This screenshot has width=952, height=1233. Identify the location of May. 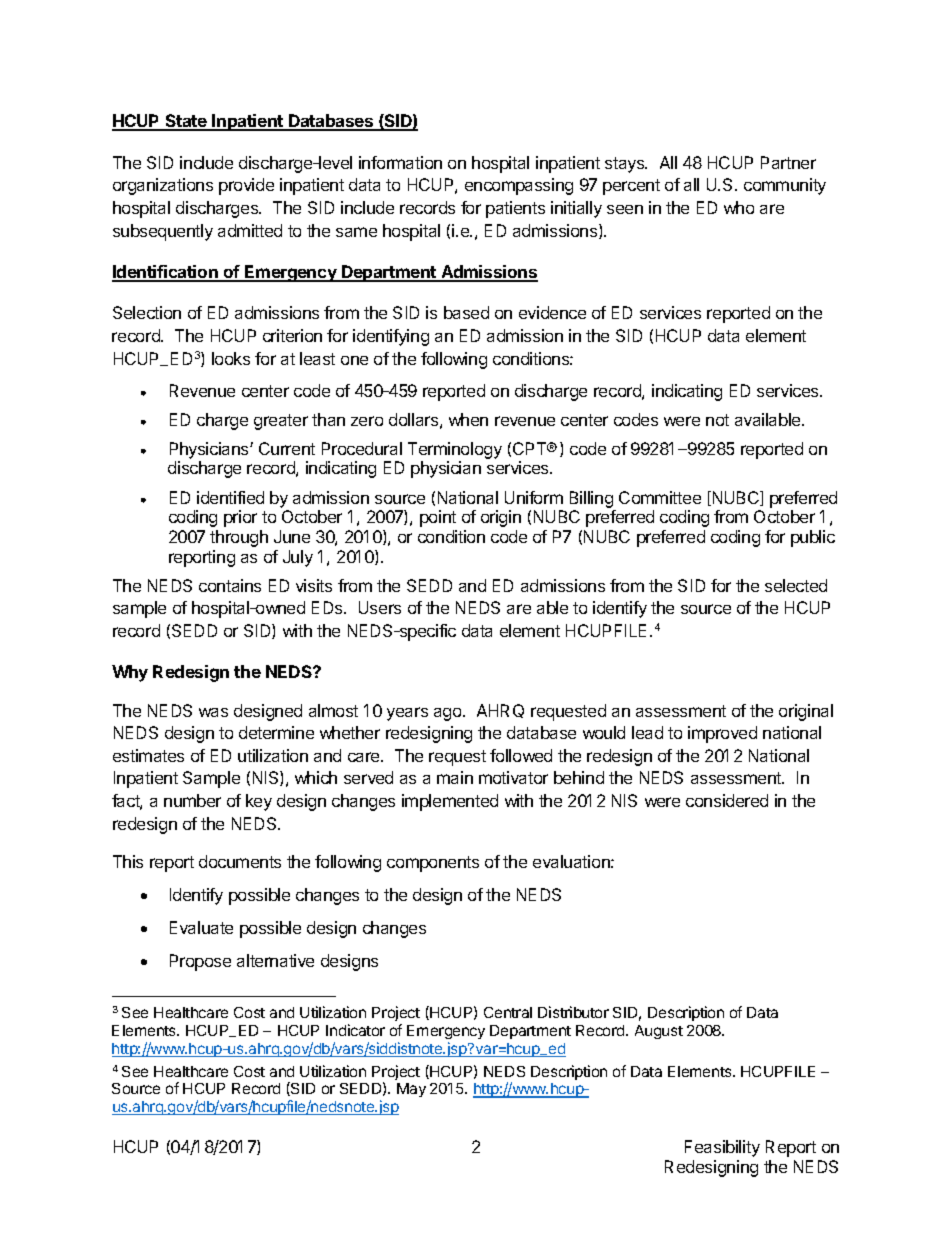
(411, 1090).
